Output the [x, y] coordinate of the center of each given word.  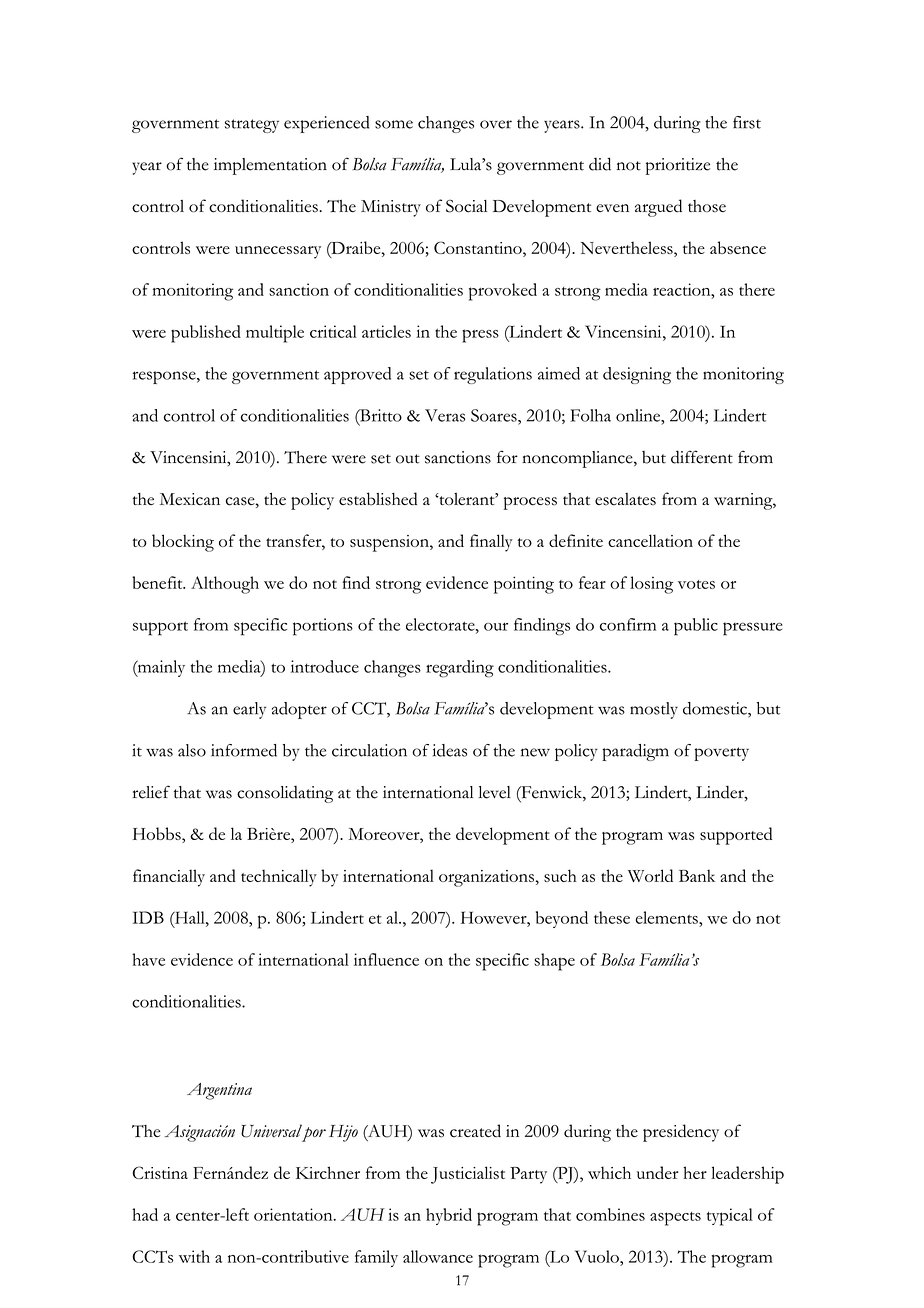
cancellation [650, 540]
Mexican [190, 499]
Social [466, 206]
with [194, 1256]
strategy [252, 126]
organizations [486, 878]
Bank [697, 875]
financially [169, 878]
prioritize [678, 166]
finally [491, 543]
